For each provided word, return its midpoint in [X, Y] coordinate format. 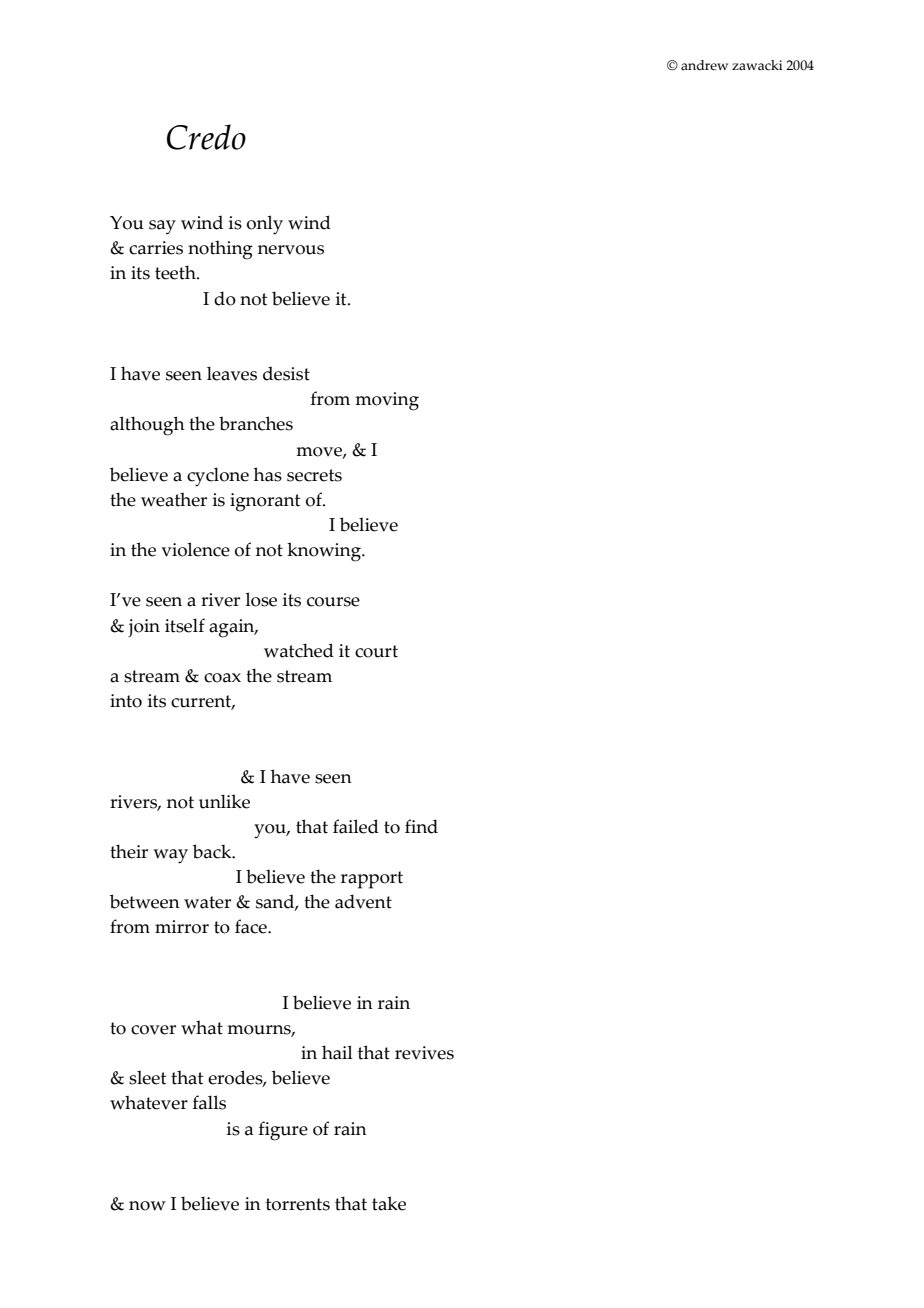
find [421, 826]
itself [185, 625]
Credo [206, 137]
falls [209, 1102]
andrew [704, 65]
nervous [291, 250]
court [376, 651]
